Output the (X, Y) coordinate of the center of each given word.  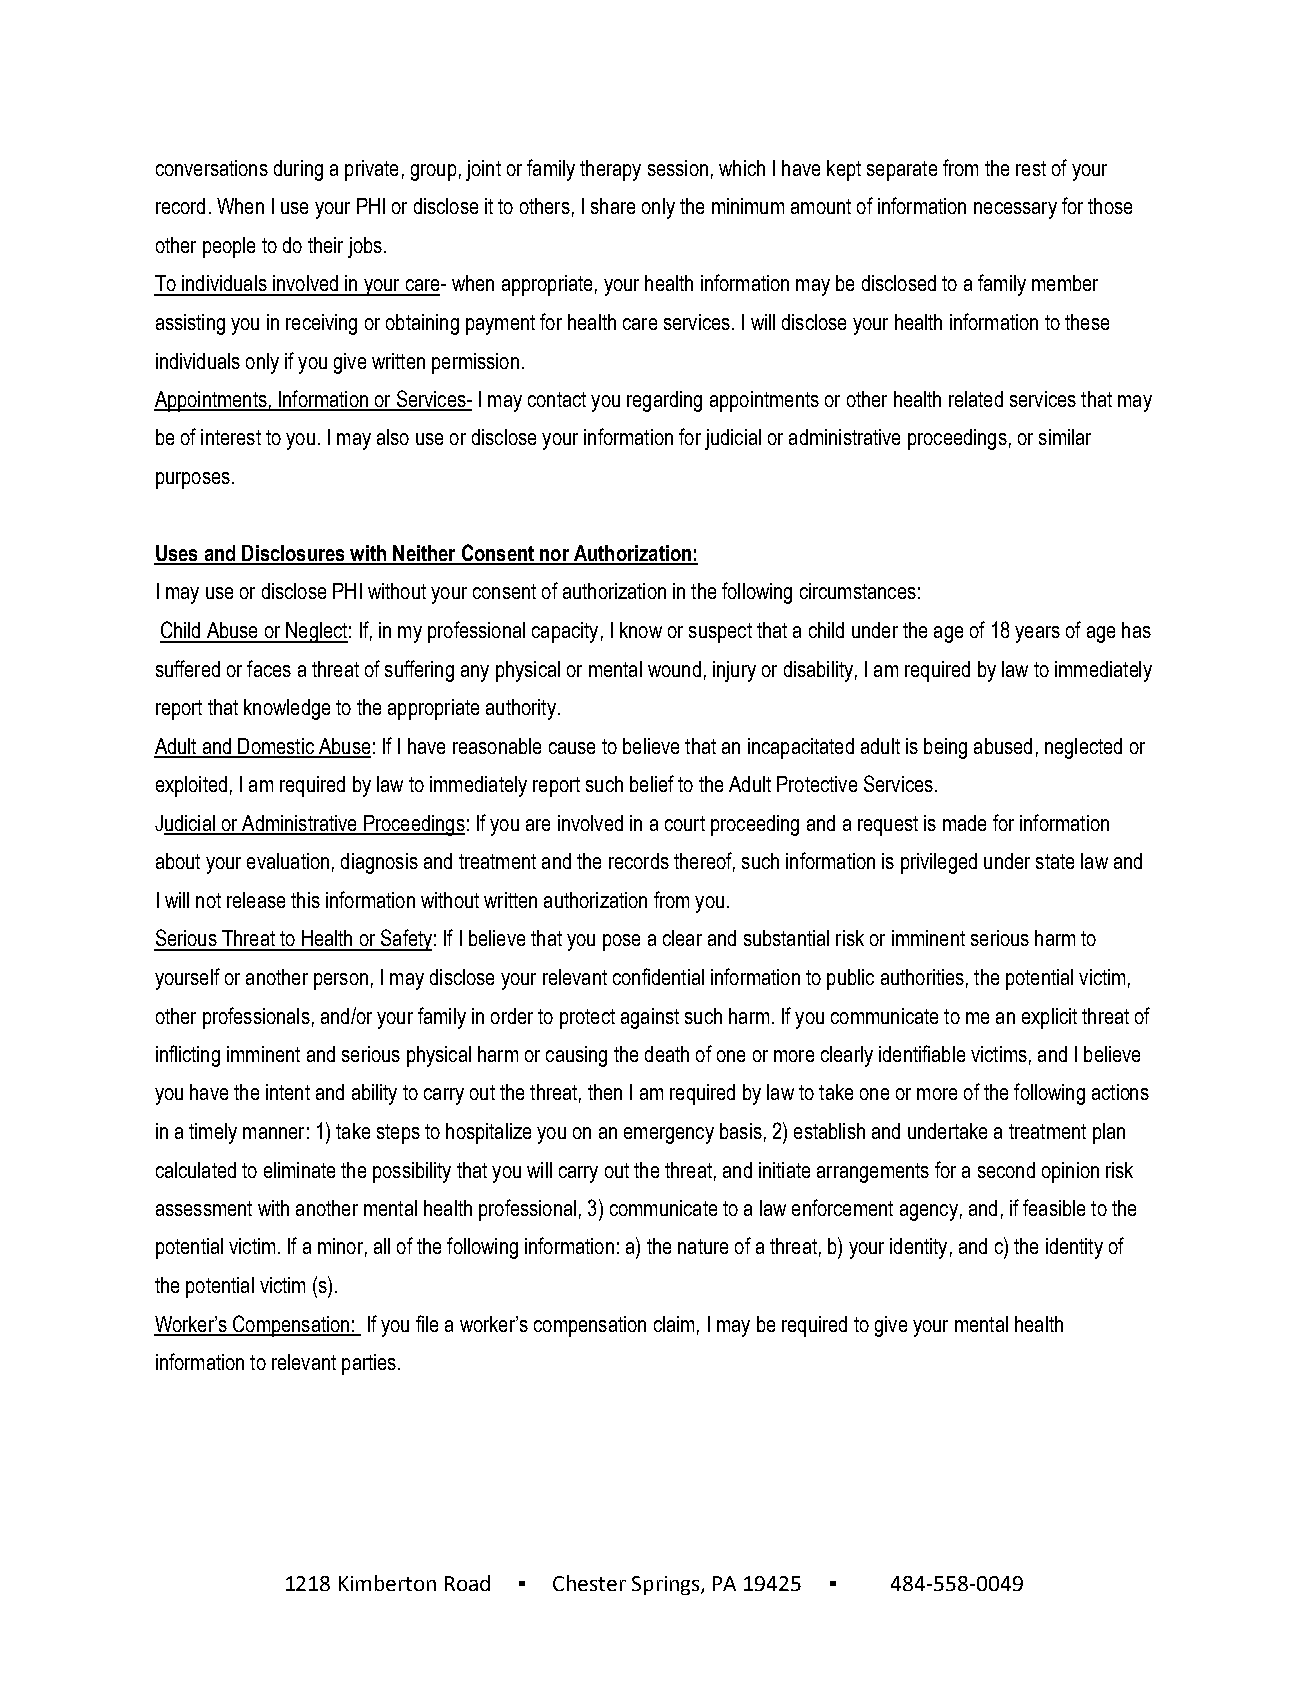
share (613, 206)
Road (467, 1583)
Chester (589, 1583)
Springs (667, 1585)
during (298, 170)
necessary (1015, 210)
